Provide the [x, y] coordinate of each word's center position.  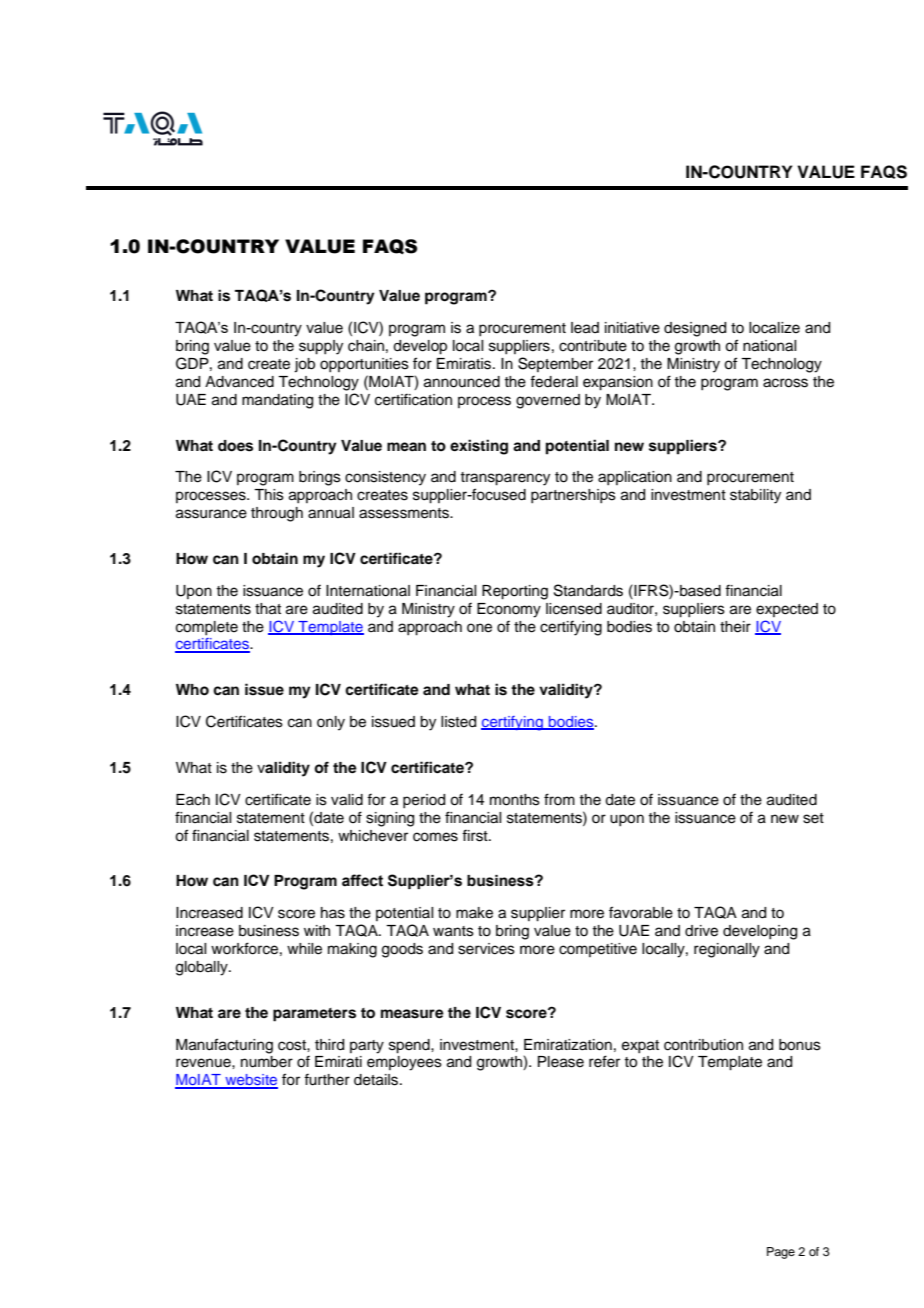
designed [695, 329]
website [250, 1081]
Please [561, 1062]
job [304, 365]
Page [781, 1253]
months [515, 800]
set [813, 818]
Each [193, 800]
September [555, 364]
